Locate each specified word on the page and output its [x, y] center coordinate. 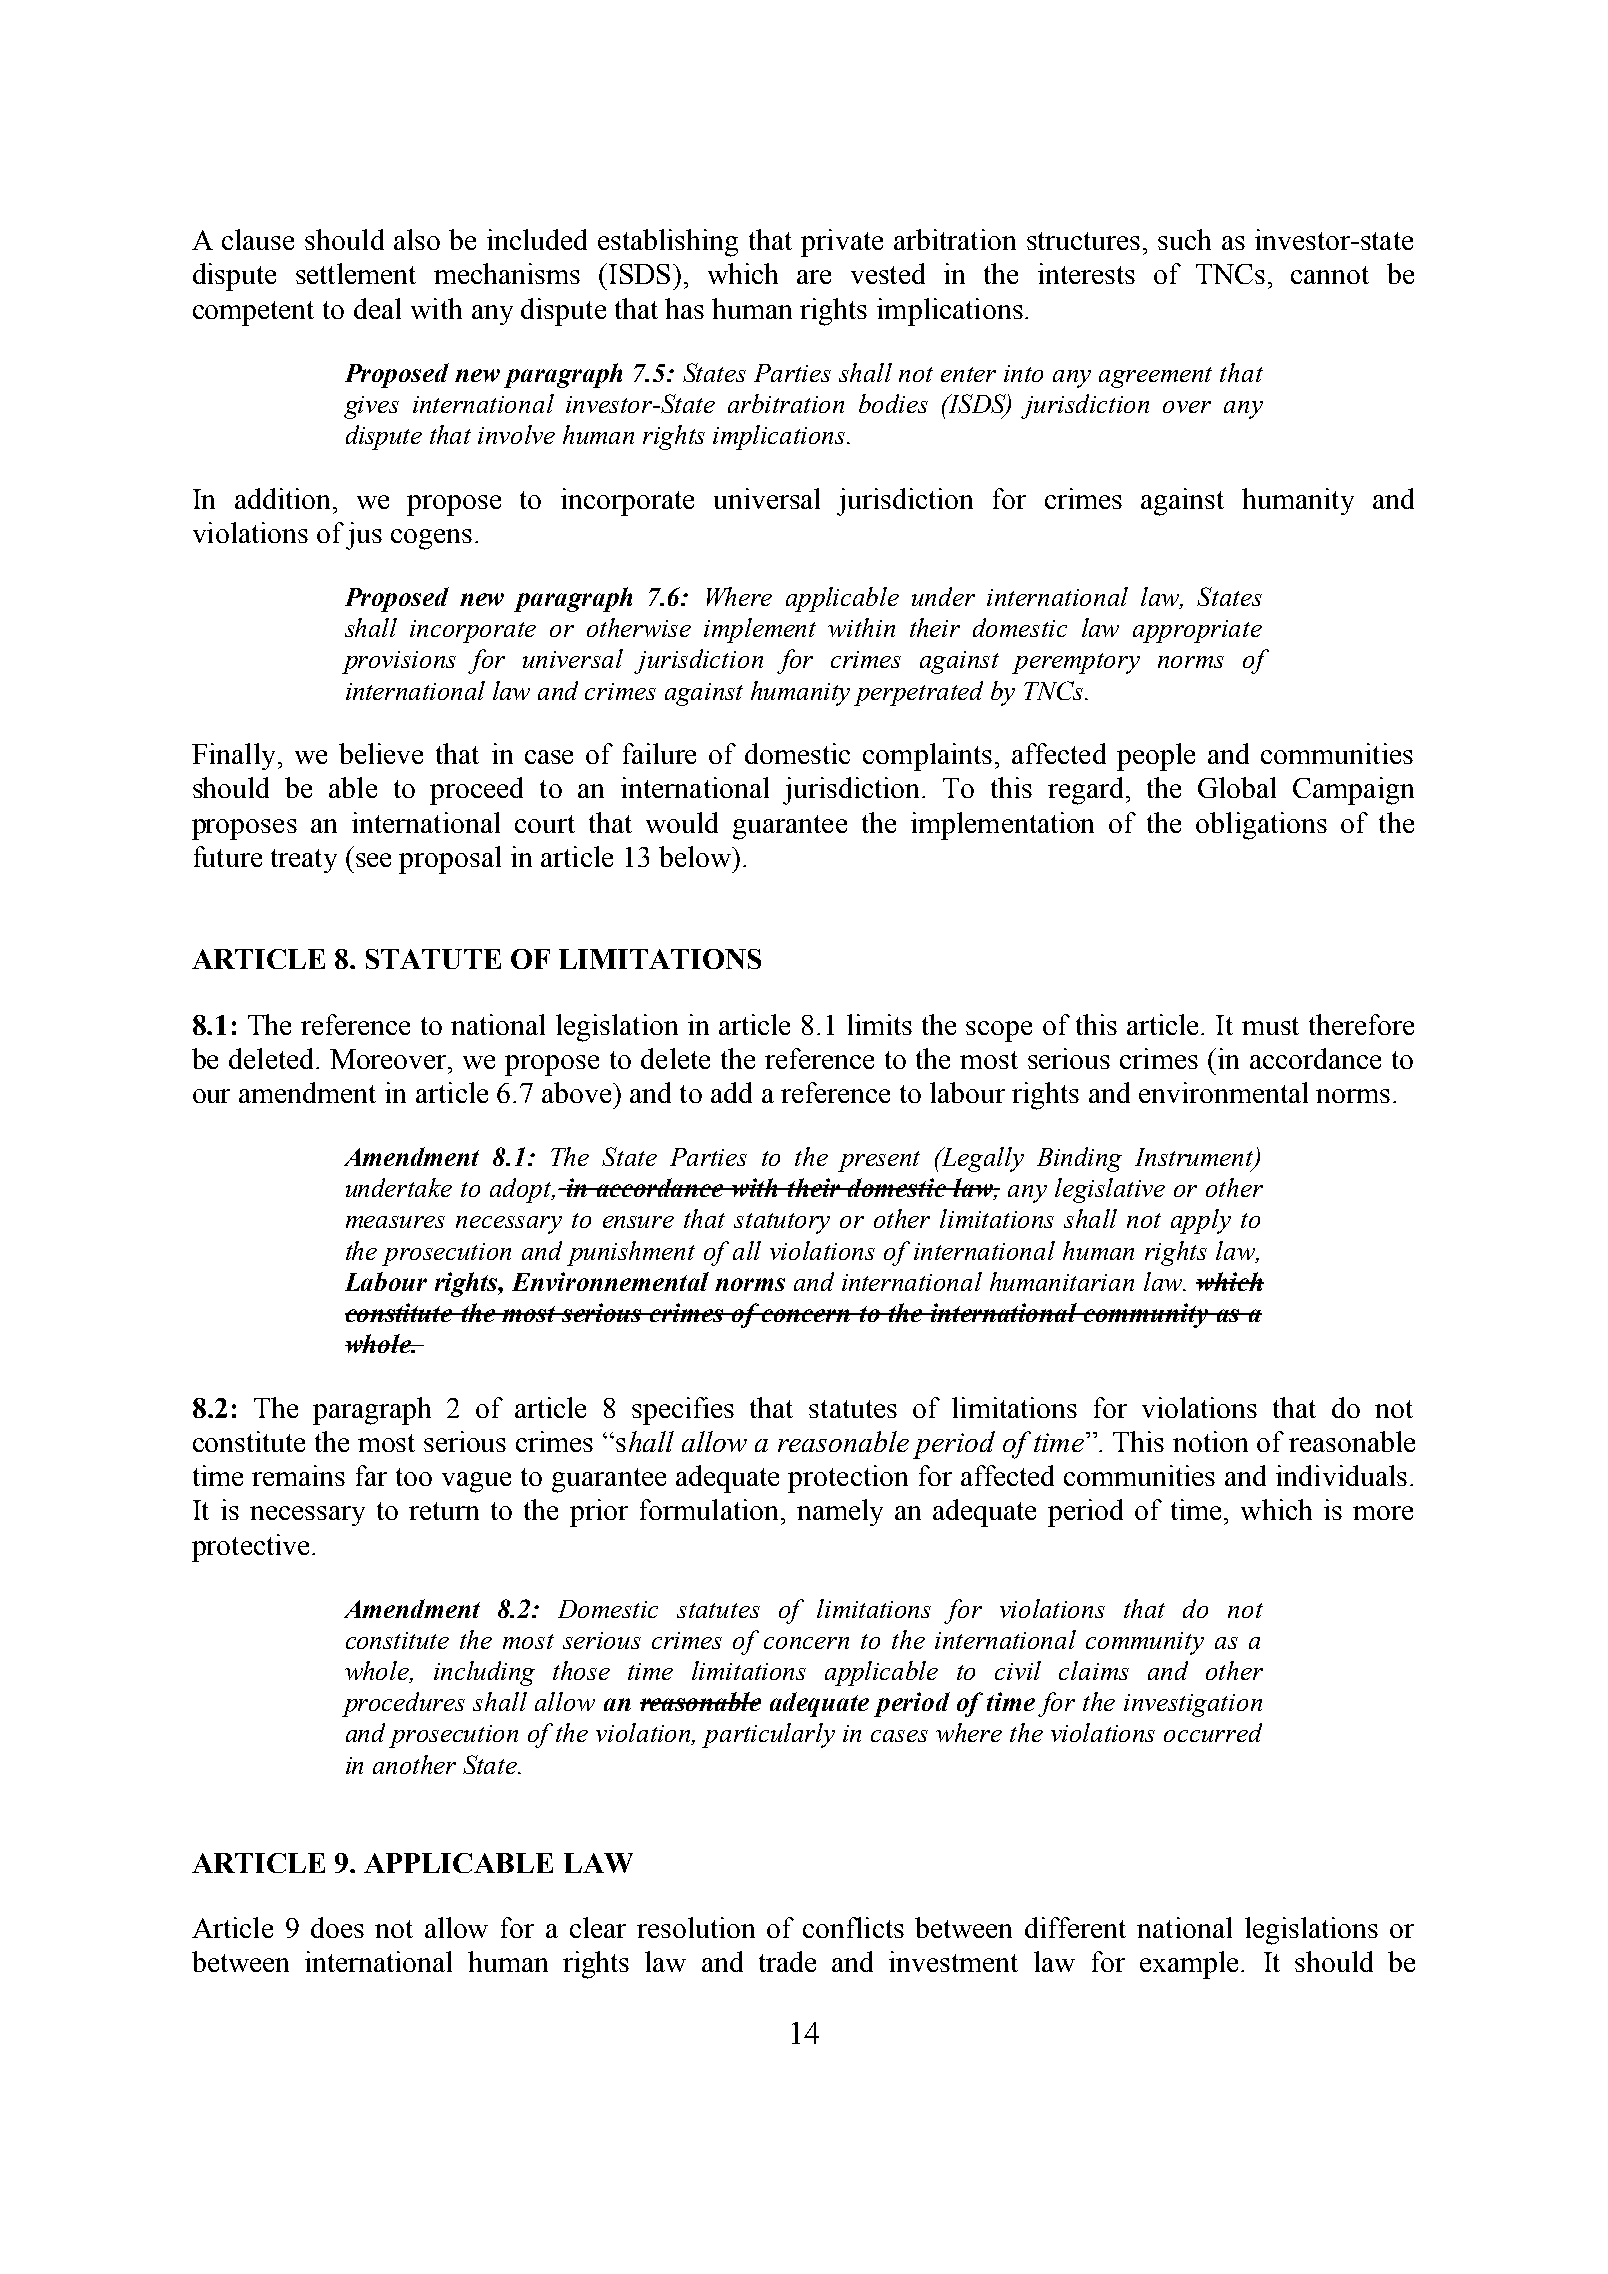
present [879, 1161]
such [1184, 239]
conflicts [853, 1927]
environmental [1223, 1092]
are [814, 277]
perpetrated [918, 693]
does [337, 1927]
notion [1210, 1441]
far [371, 1475]
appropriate [1197, 631]
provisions [399, 662]
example [1189, 1965]
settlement [356, 273]
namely [840, 1512]
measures [395, 1222]
